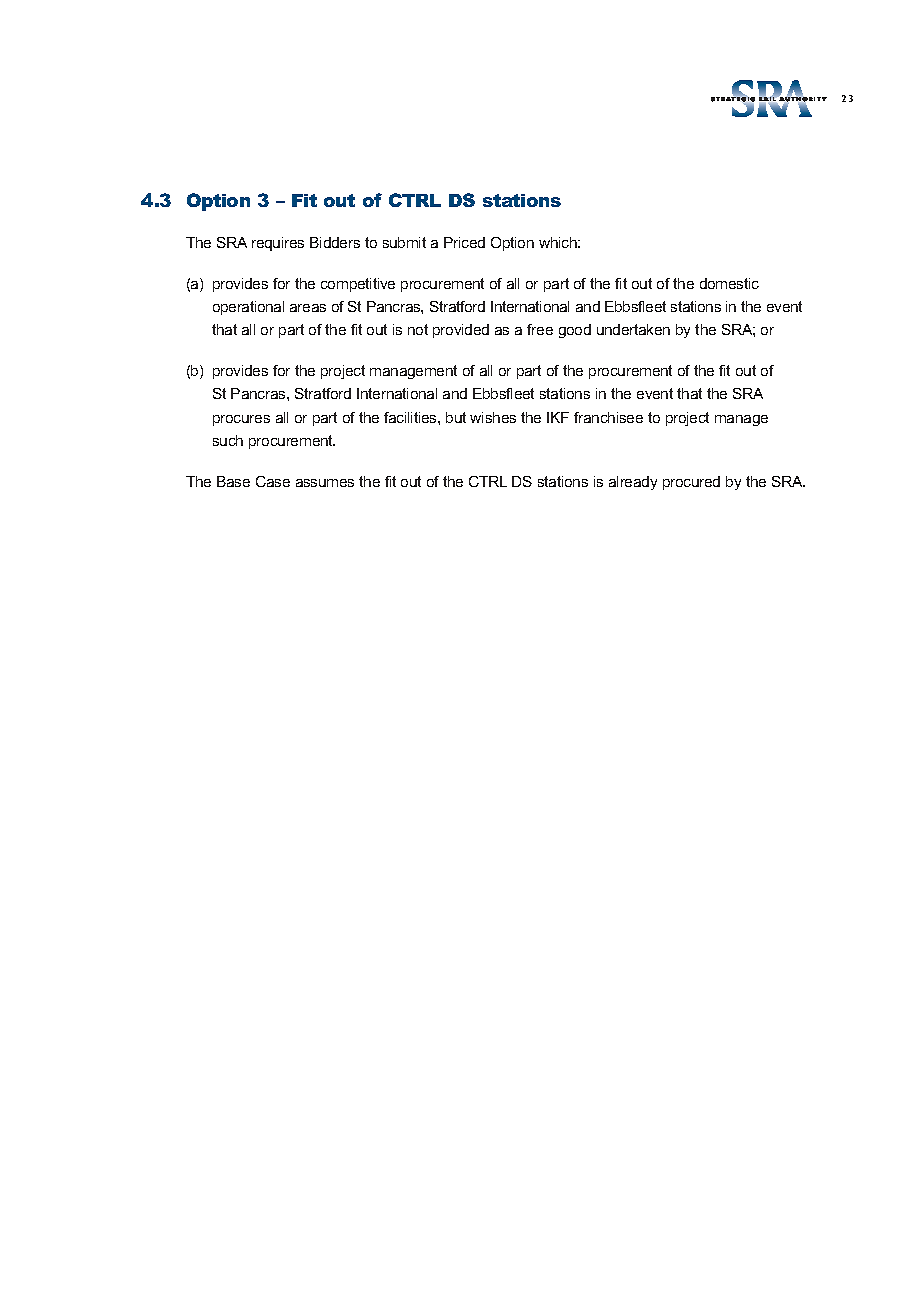 This document has width=924, height=1307. What do you see at coordinates (411, 417) in the document?
I see `facilities` at bounding box center [411, 417].
